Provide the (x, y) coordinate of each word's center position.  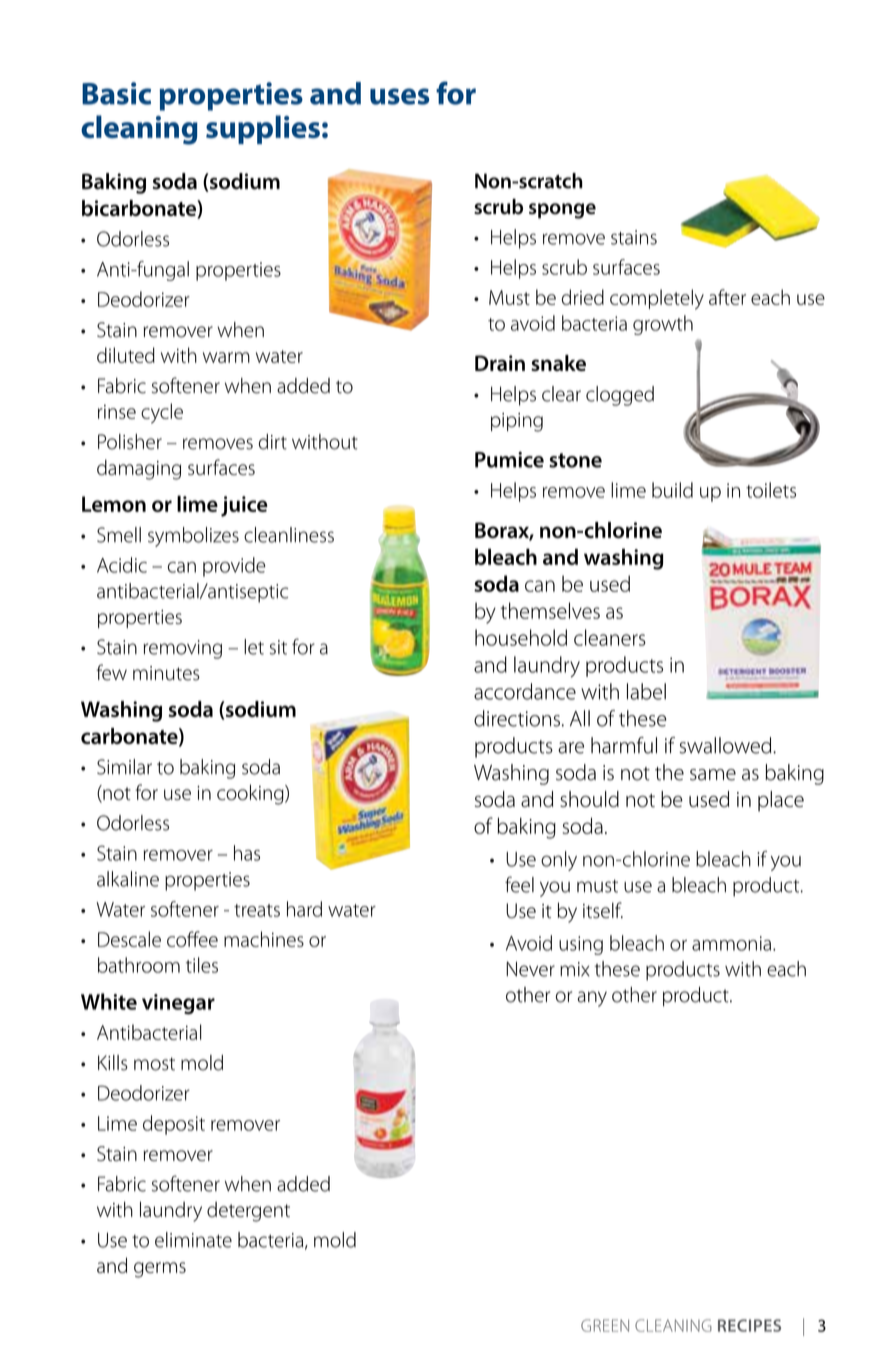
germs (160, 1270)
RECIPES (749, 1325)
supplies (263, 129)
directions (517, 718)
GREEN (605, 1325)
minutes (166, 673)
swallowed (726, 745)
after (727, 297)
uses (400, 96)
